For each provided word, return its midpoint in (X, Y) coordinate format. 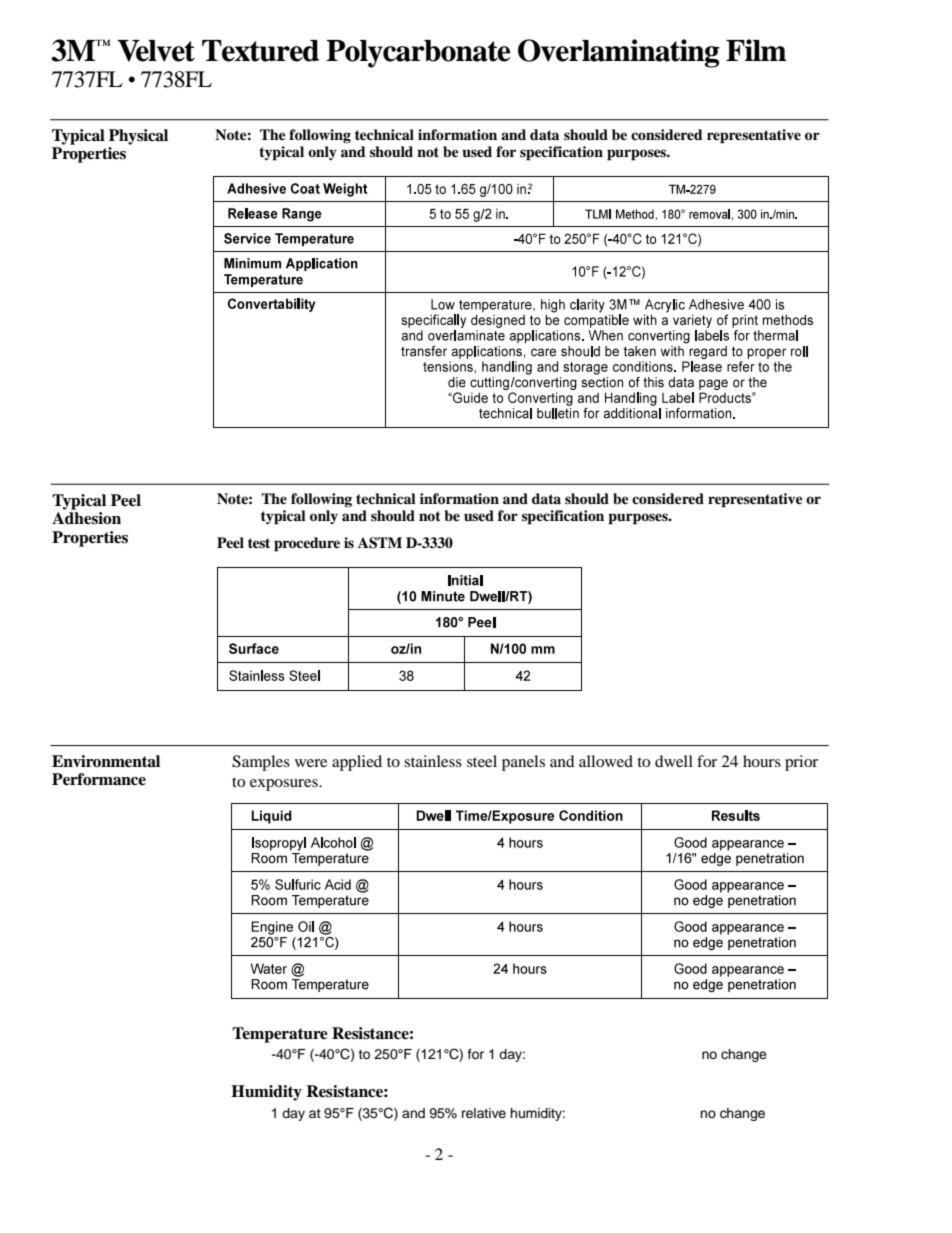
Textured (260, 51)
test (259, 543)
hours (762, 761)
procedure (307, 544)
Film (756, 50)
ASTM (380, 543)
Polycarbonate (418, 54)
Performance (99, 779)
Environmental (106, 761)
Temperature (280, 1035)
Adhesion (86, 518)
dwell (674, 761)
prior (801, 763)
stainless (433, 761)
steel (482, 761)
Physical (138, 137)
